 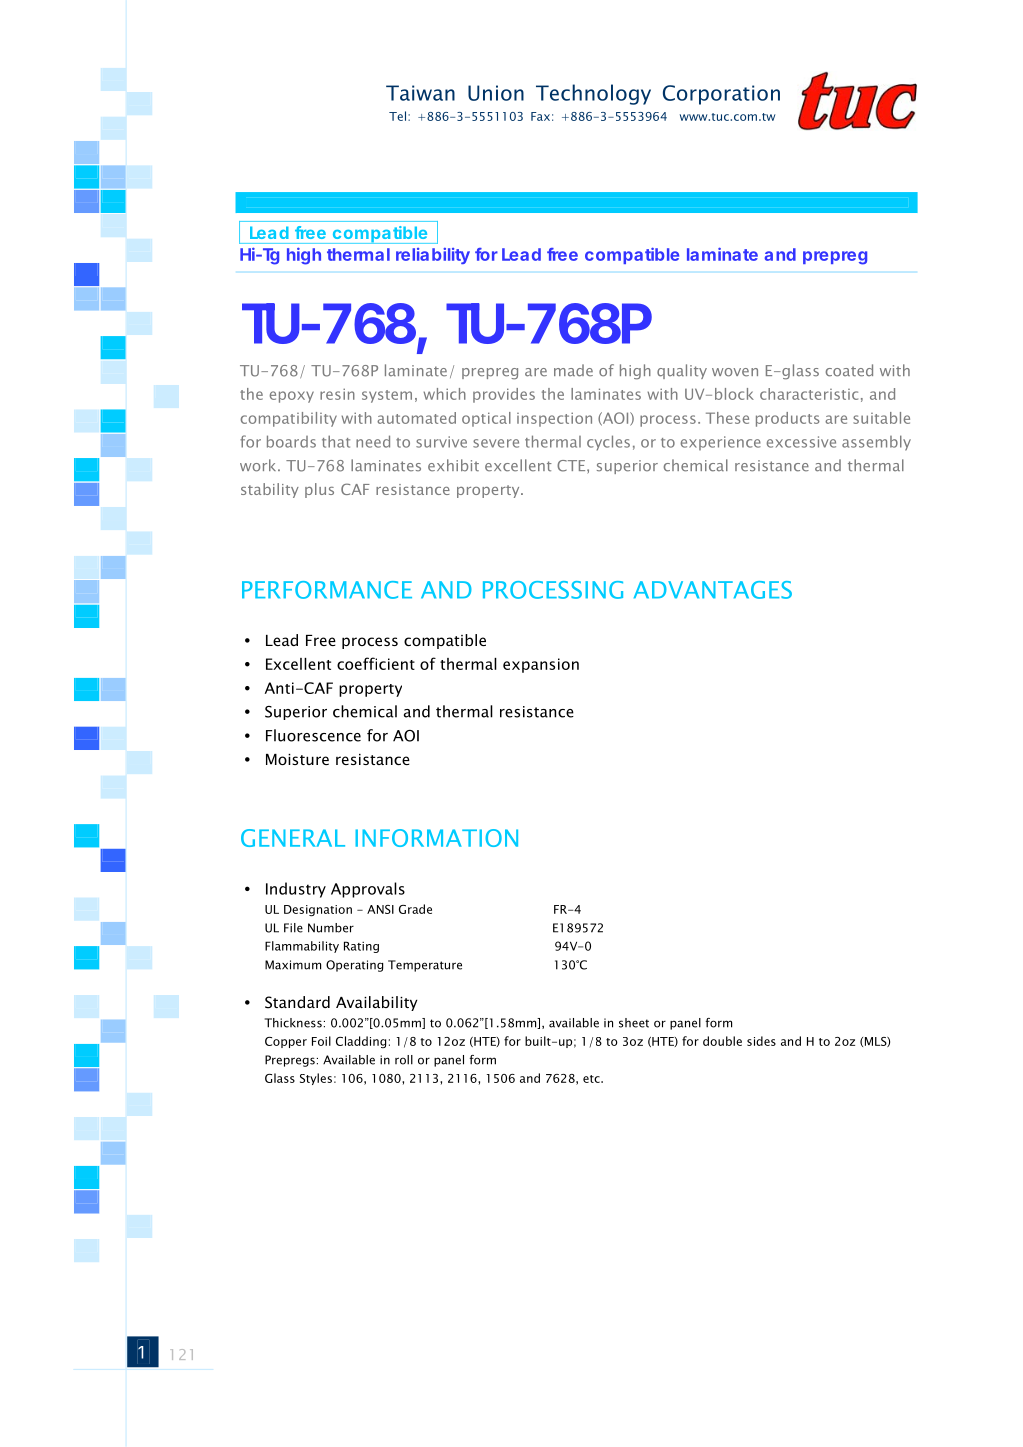 What do you see at coordinates (721, 95) in the screenshot?
I see `Corporation` at bounding box center [721, 95].
